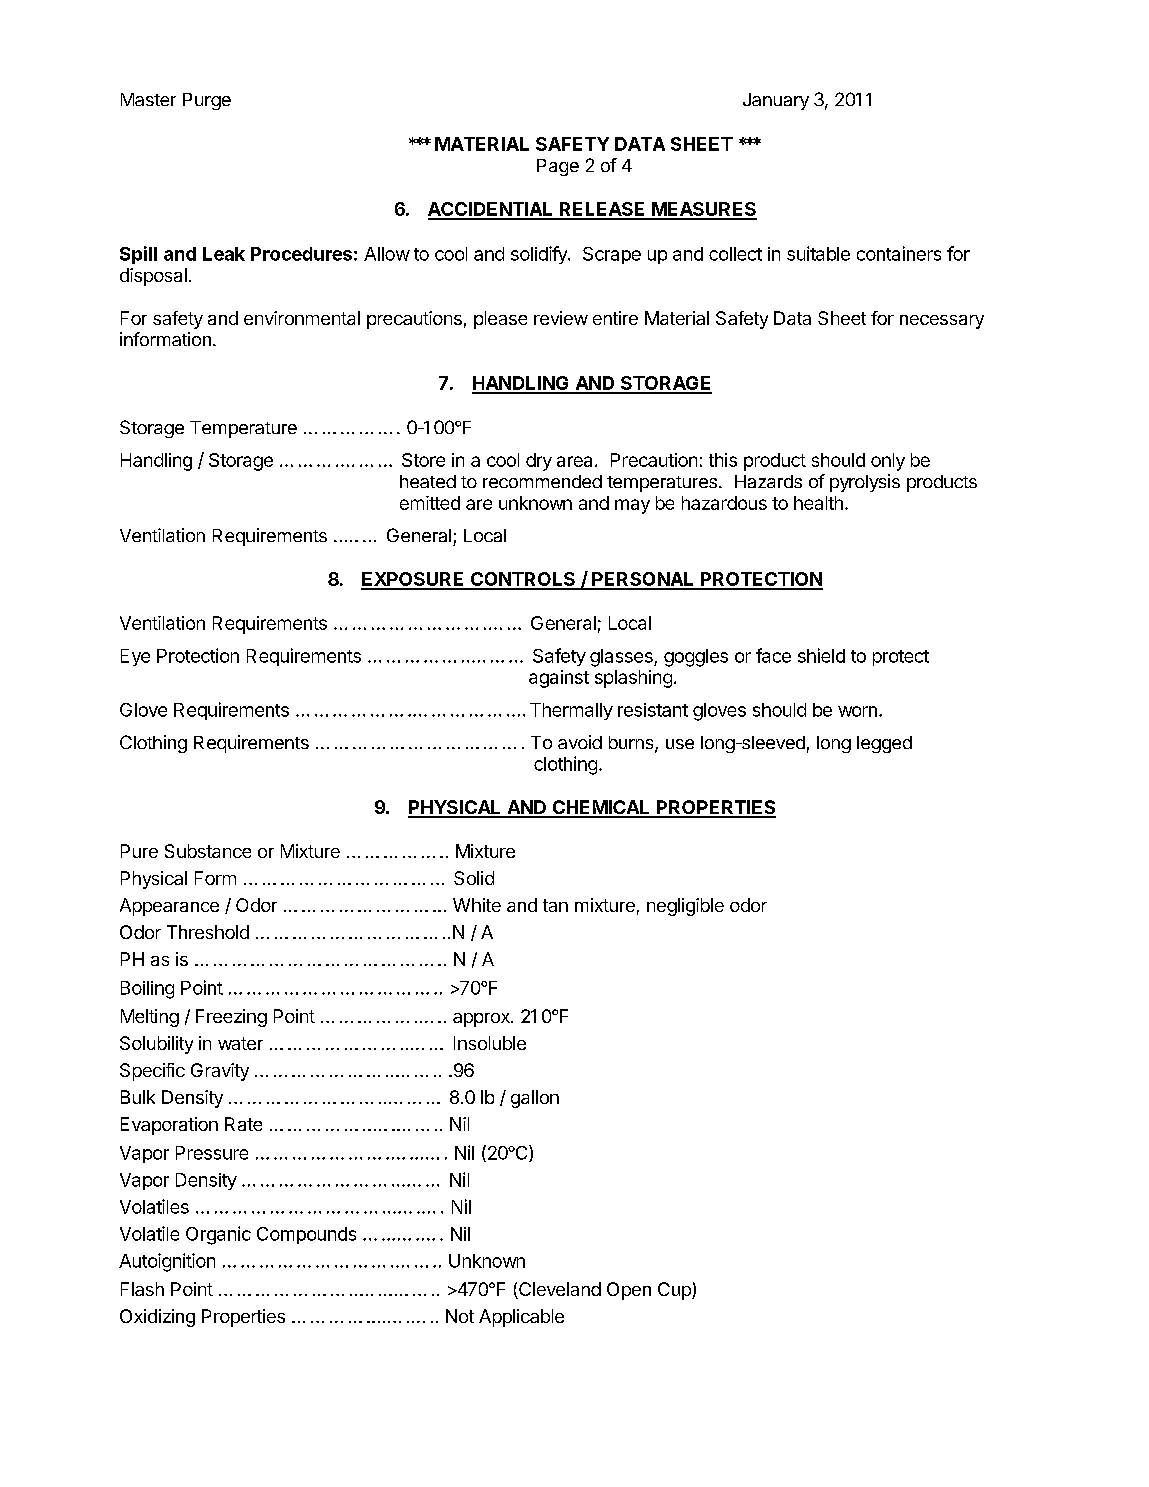 This page has width=1149, height=1487. What do you see at coordinates (571, 711) in the page?
I see `Thermally` at bounding box center [571, 711].
